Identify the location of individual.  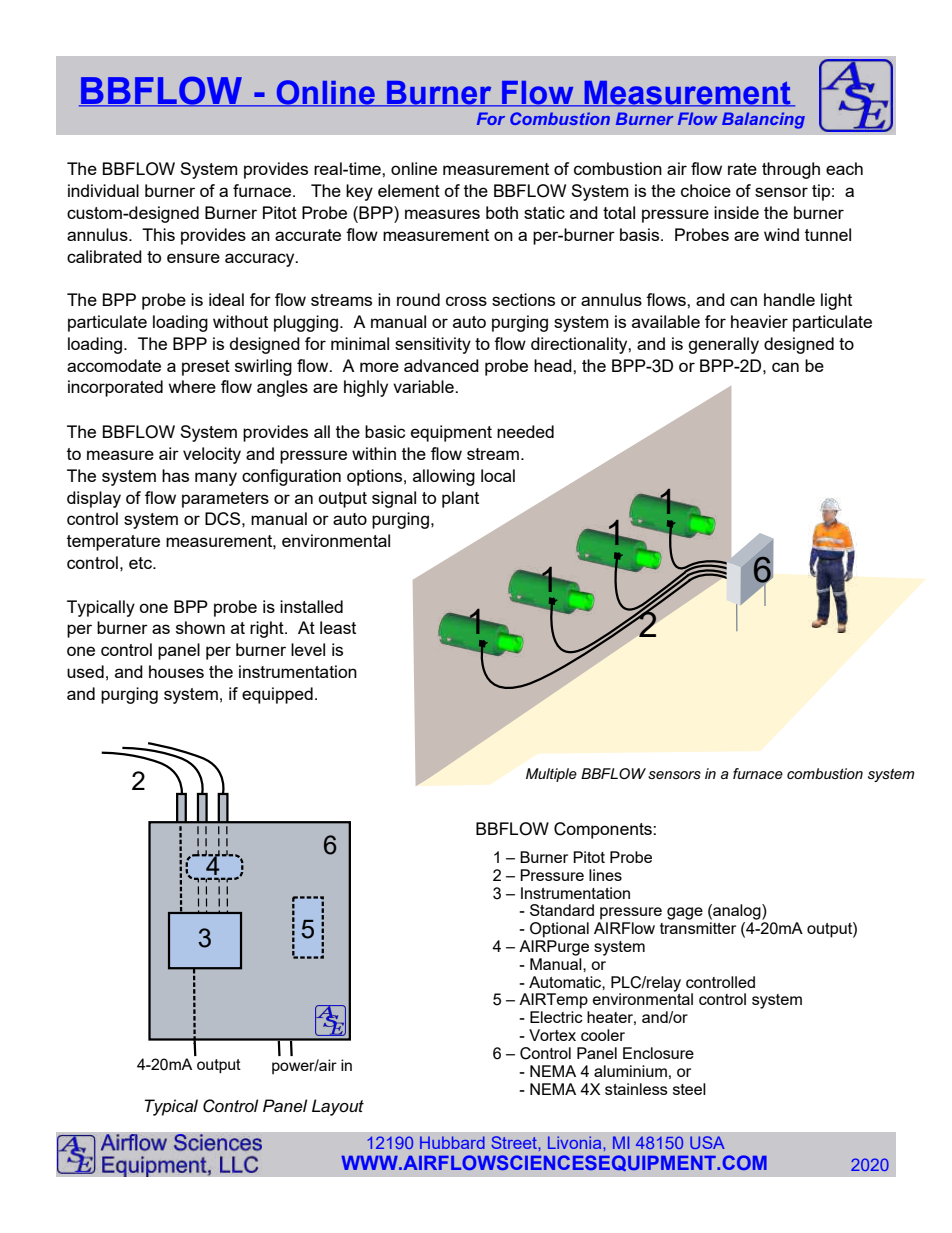
(103, 190).
